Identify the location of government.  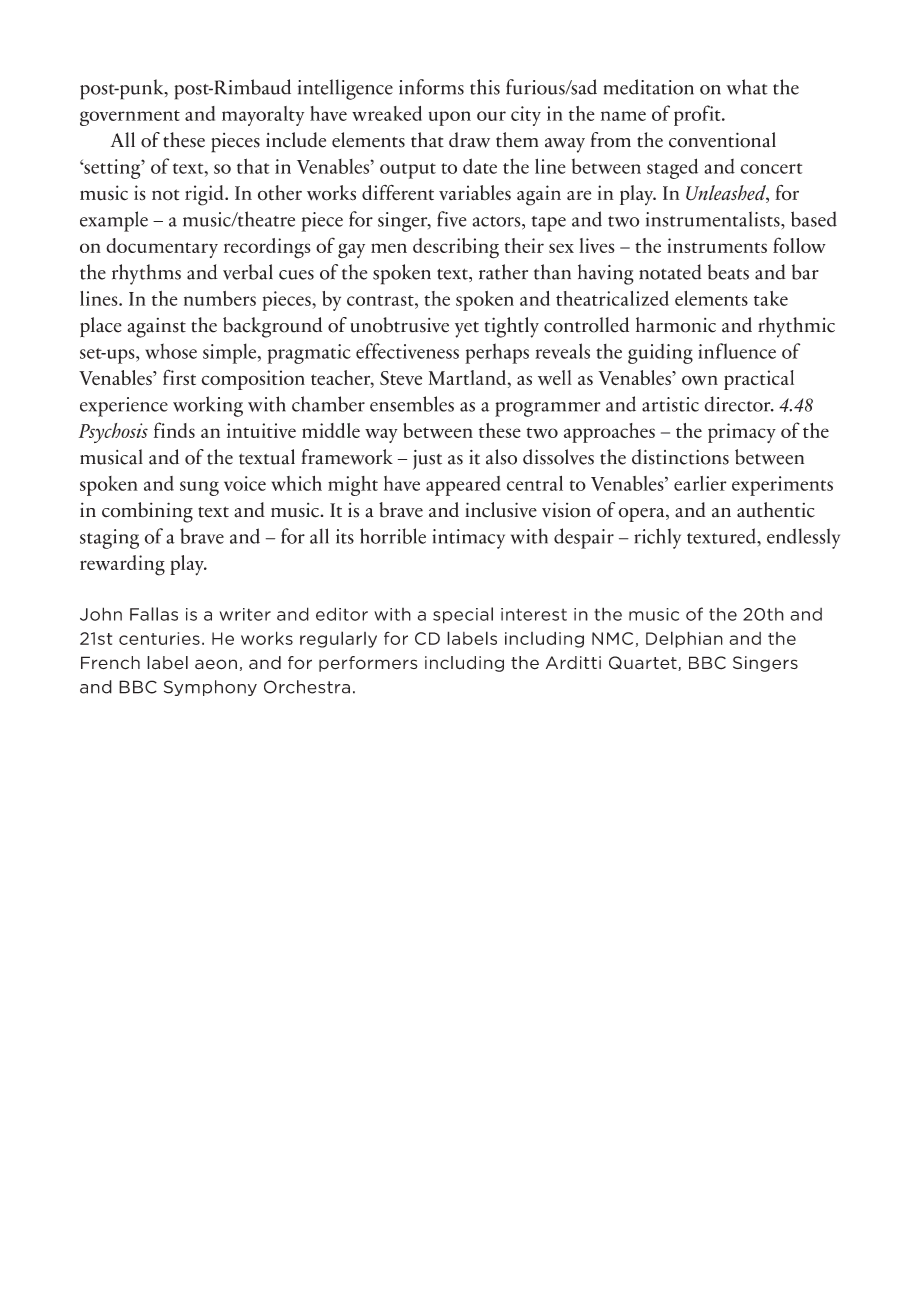
(130, 118).
